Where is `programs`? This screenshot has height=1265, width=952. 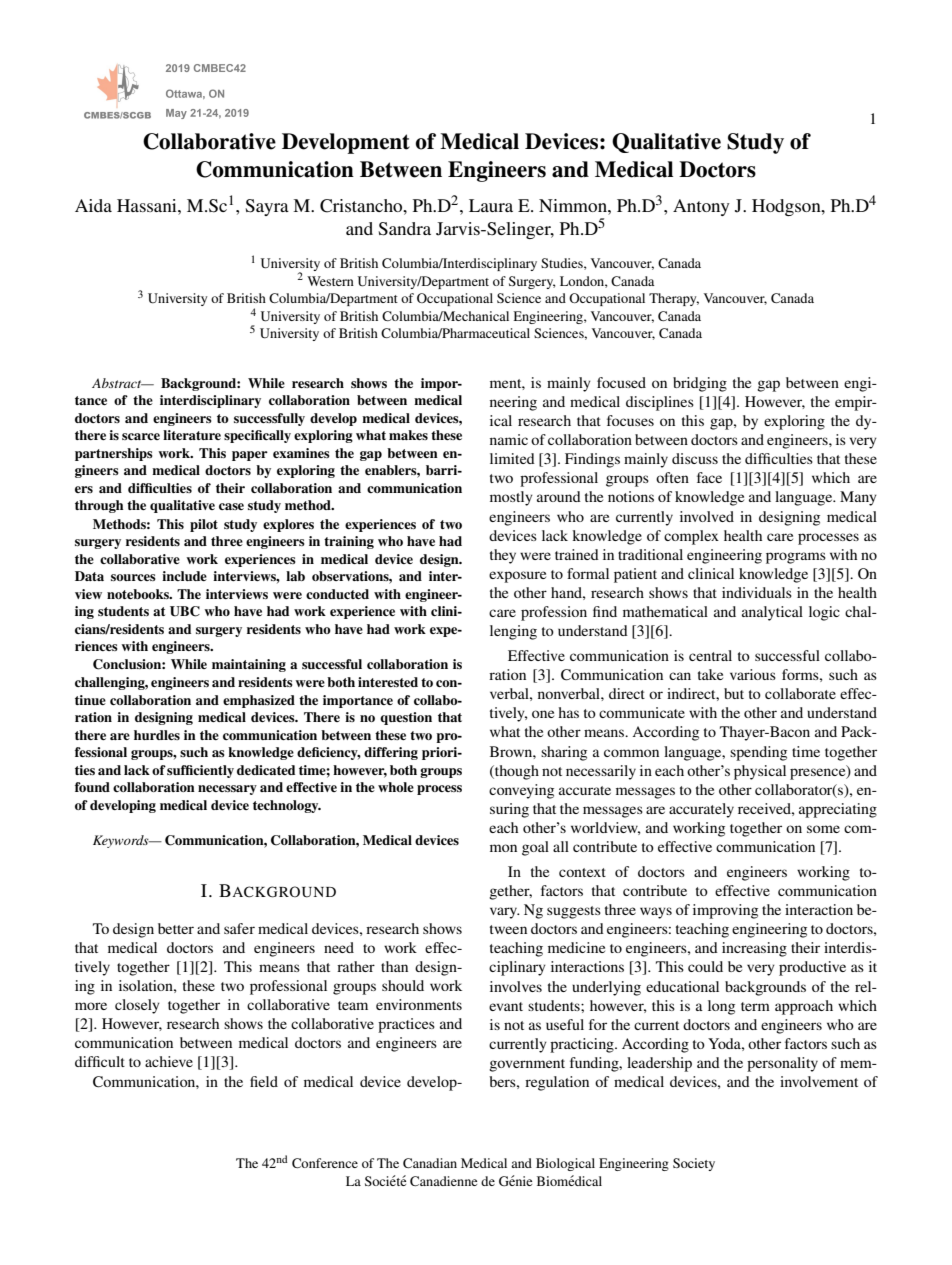
programs is located at coordinates (796, 558).
